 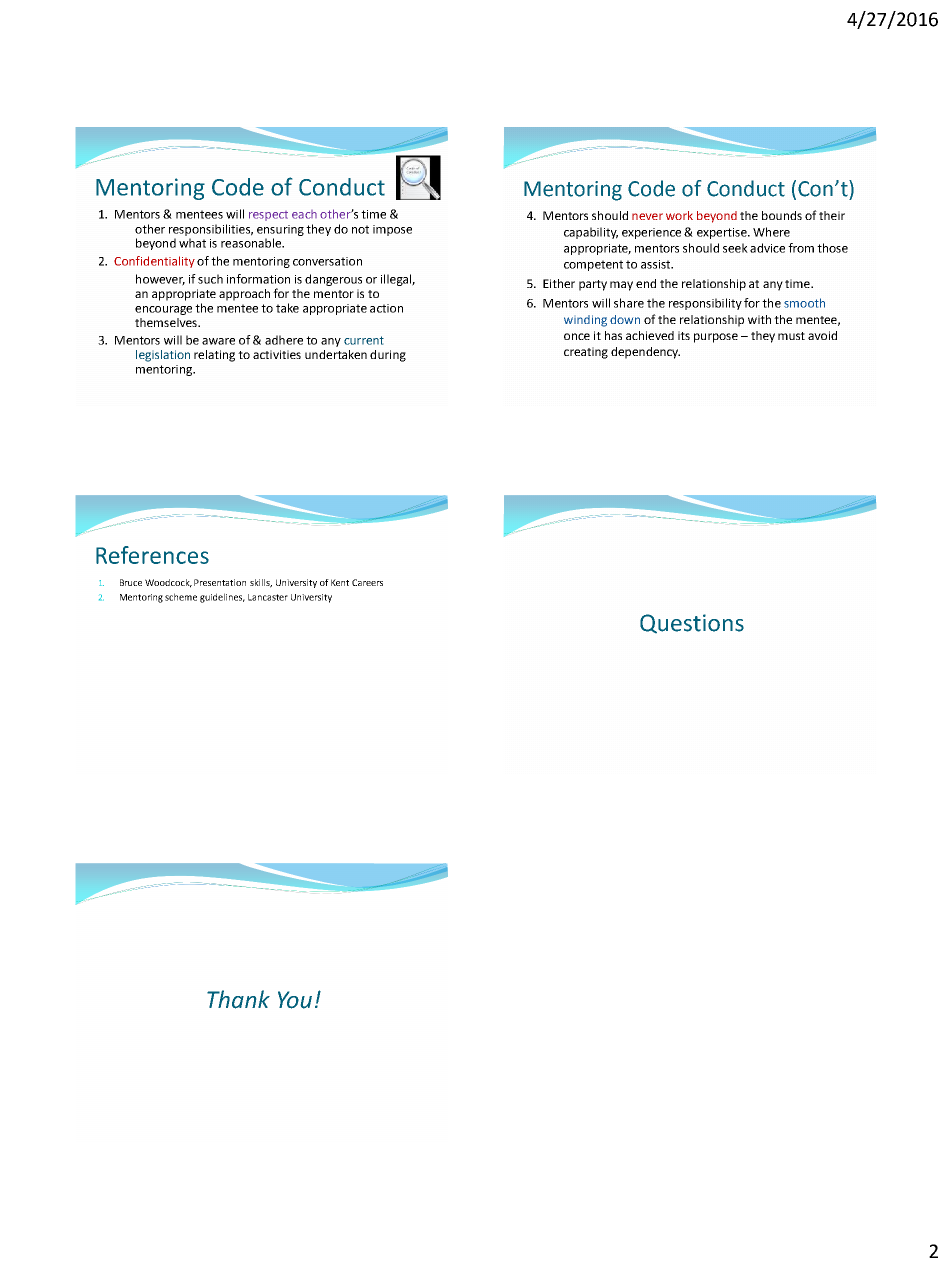 What do you see at coordinates (295, 1000) in the screenshot?
I see `You` at bounding box center [295, 1000].
